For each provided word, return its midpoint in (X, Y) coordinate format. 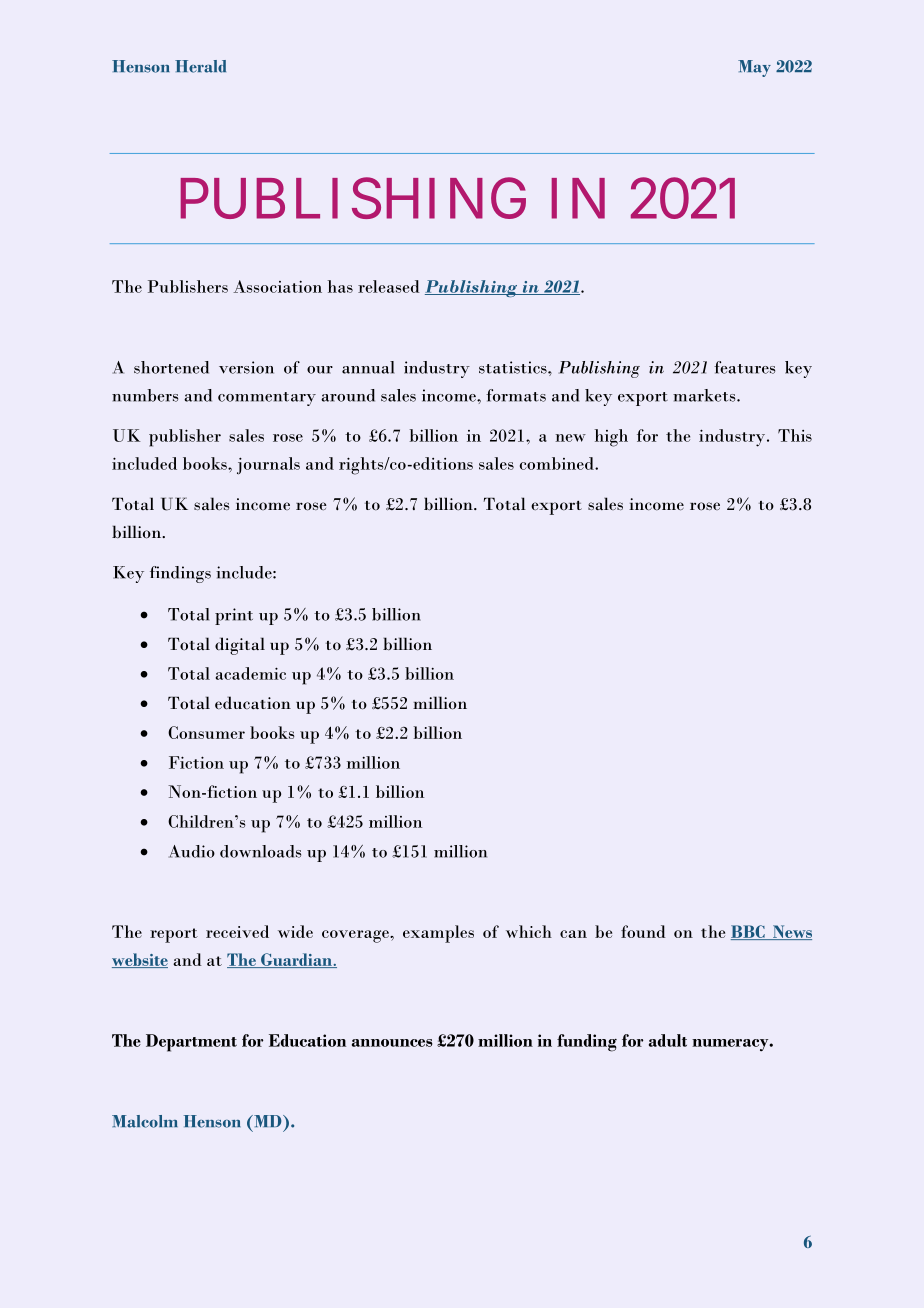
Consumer (206, 732)
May (754, 68)
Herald (200, 66)
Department (191, 1043)
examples (438, 934)
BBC (749, 932)
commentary (267, 399)
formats (516, 395)
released (389, 286)
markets (705, 395)
